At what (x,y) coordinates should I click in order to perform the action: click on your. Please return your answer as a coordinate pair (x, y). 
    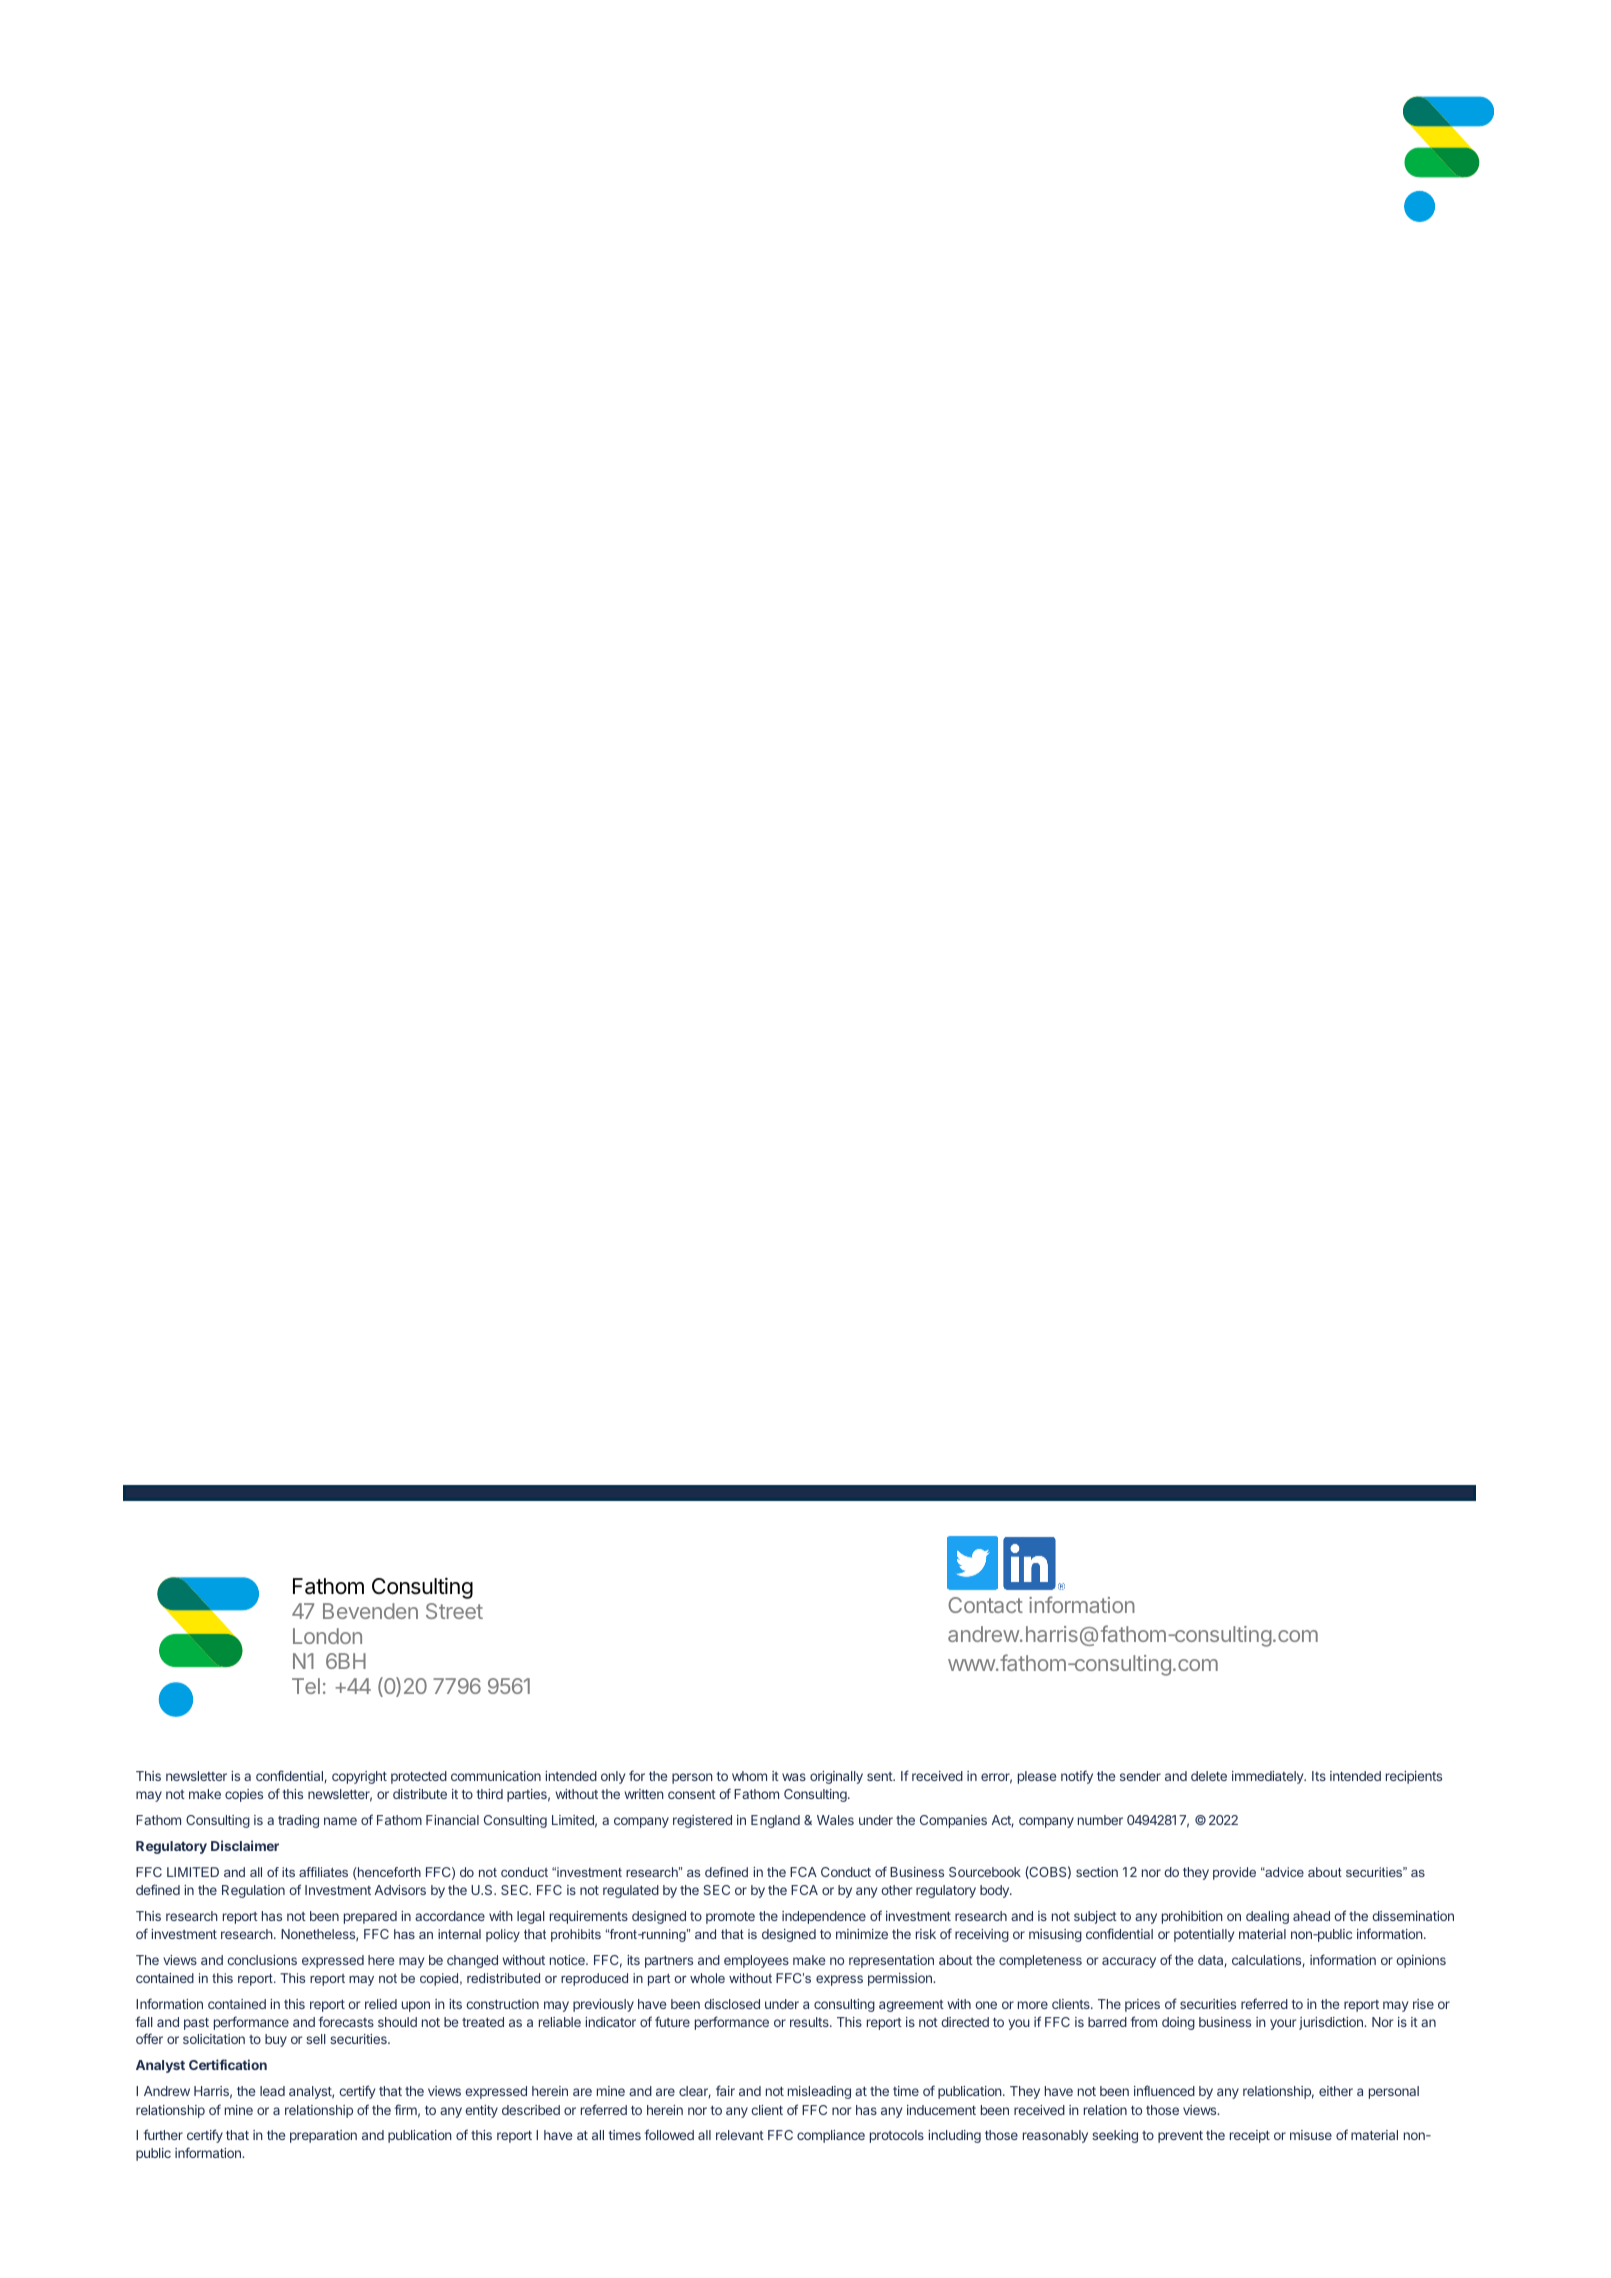
    Looking at the image, I should click on (1283, 2024).
